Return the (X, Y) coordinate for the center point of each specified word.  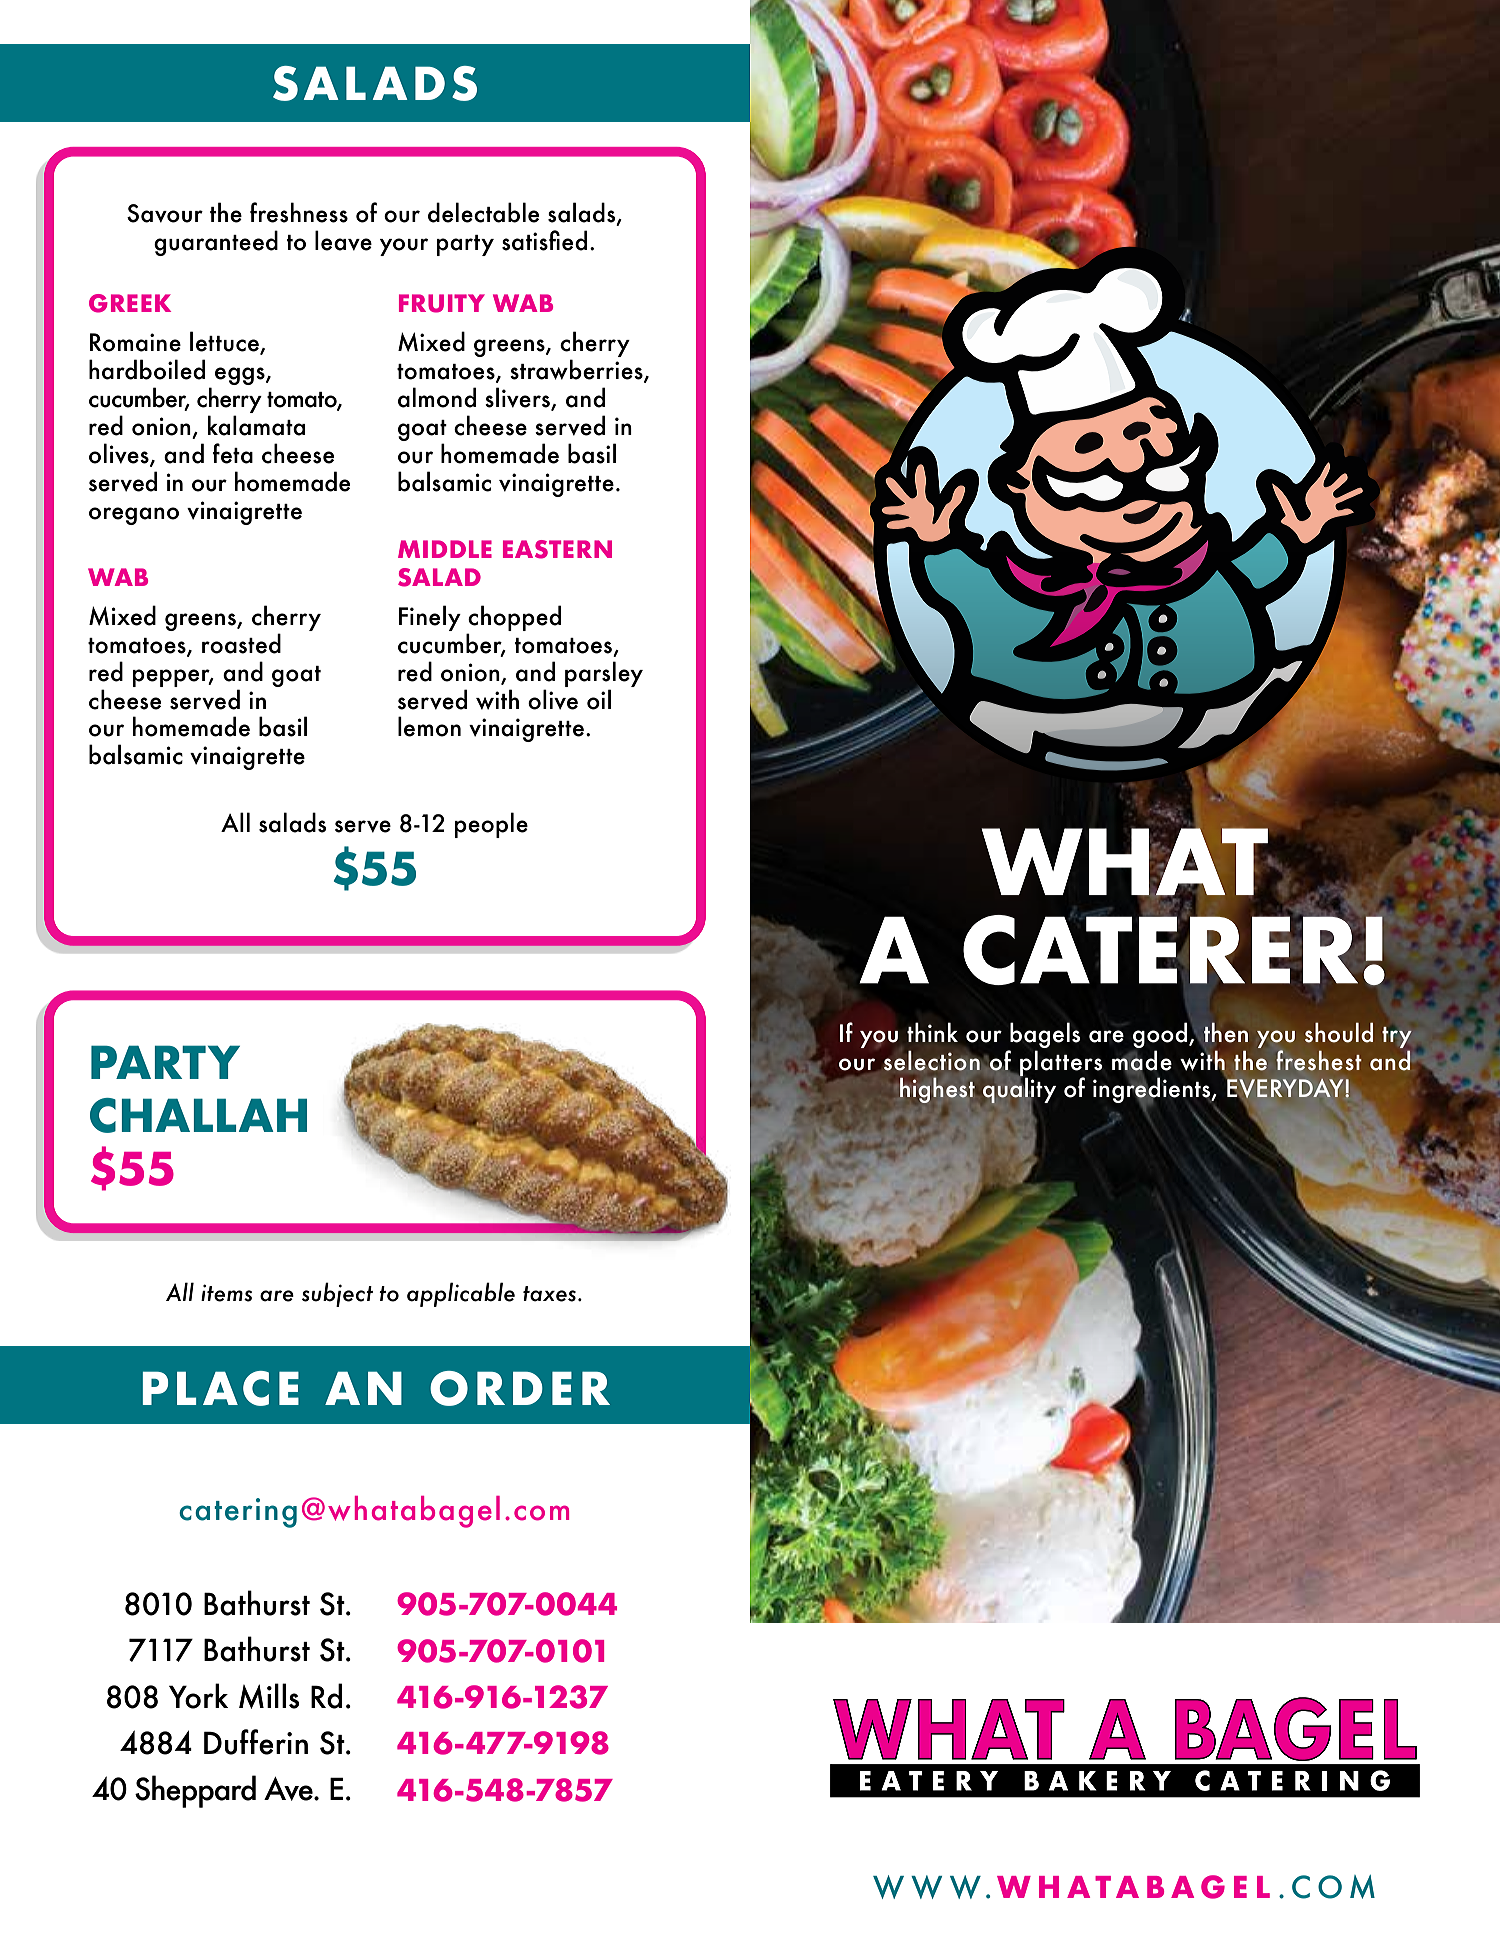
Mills (269, 1696)
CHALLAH (198, 1115)
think (932, 1032)
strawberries (577, 370)
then (1226, 1033)
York (198, 1696)
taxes (551, 1294)
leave (343, 240)
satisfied (544, 240)
